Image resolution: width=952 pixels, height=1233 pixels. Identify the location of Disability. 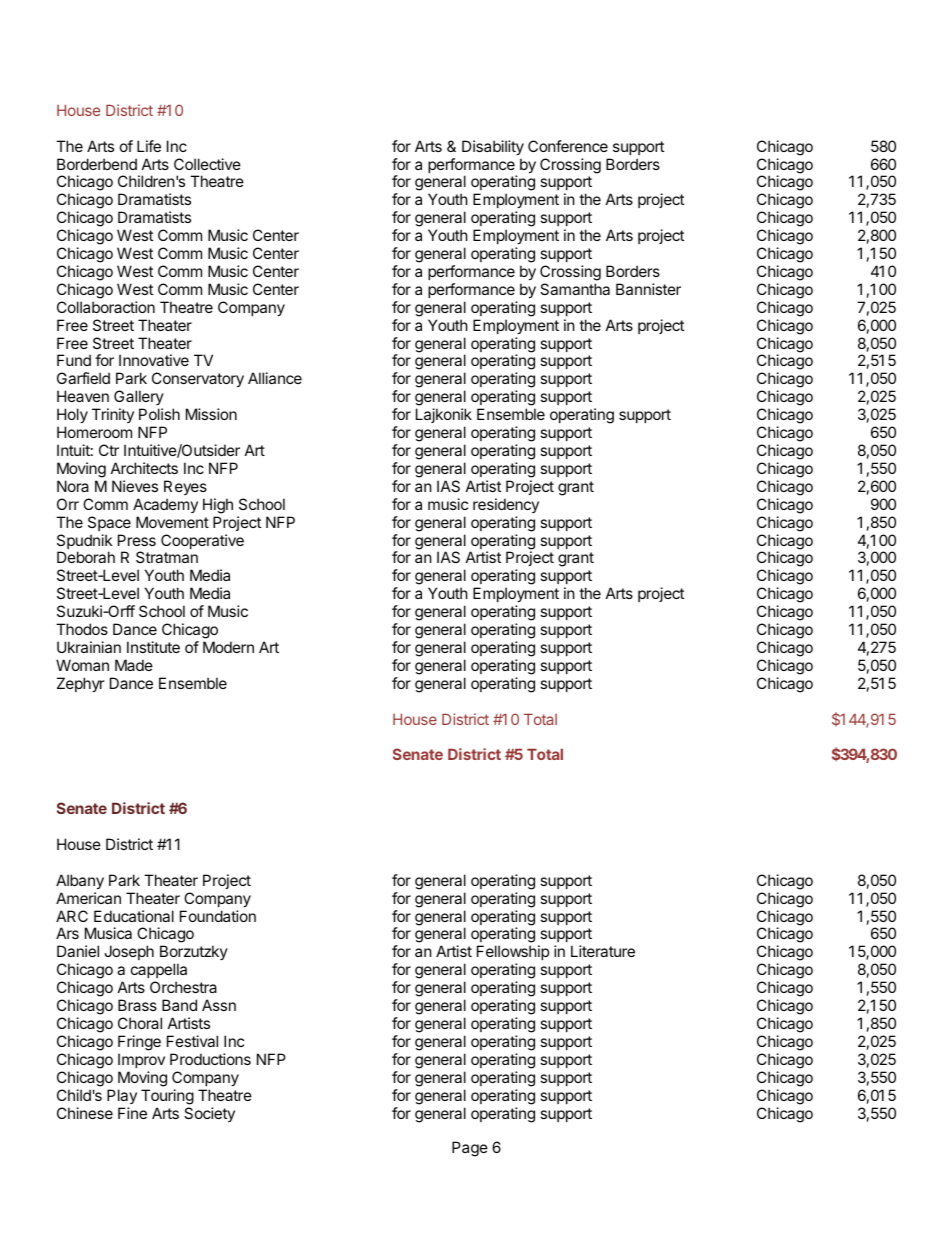
(493, 147).
